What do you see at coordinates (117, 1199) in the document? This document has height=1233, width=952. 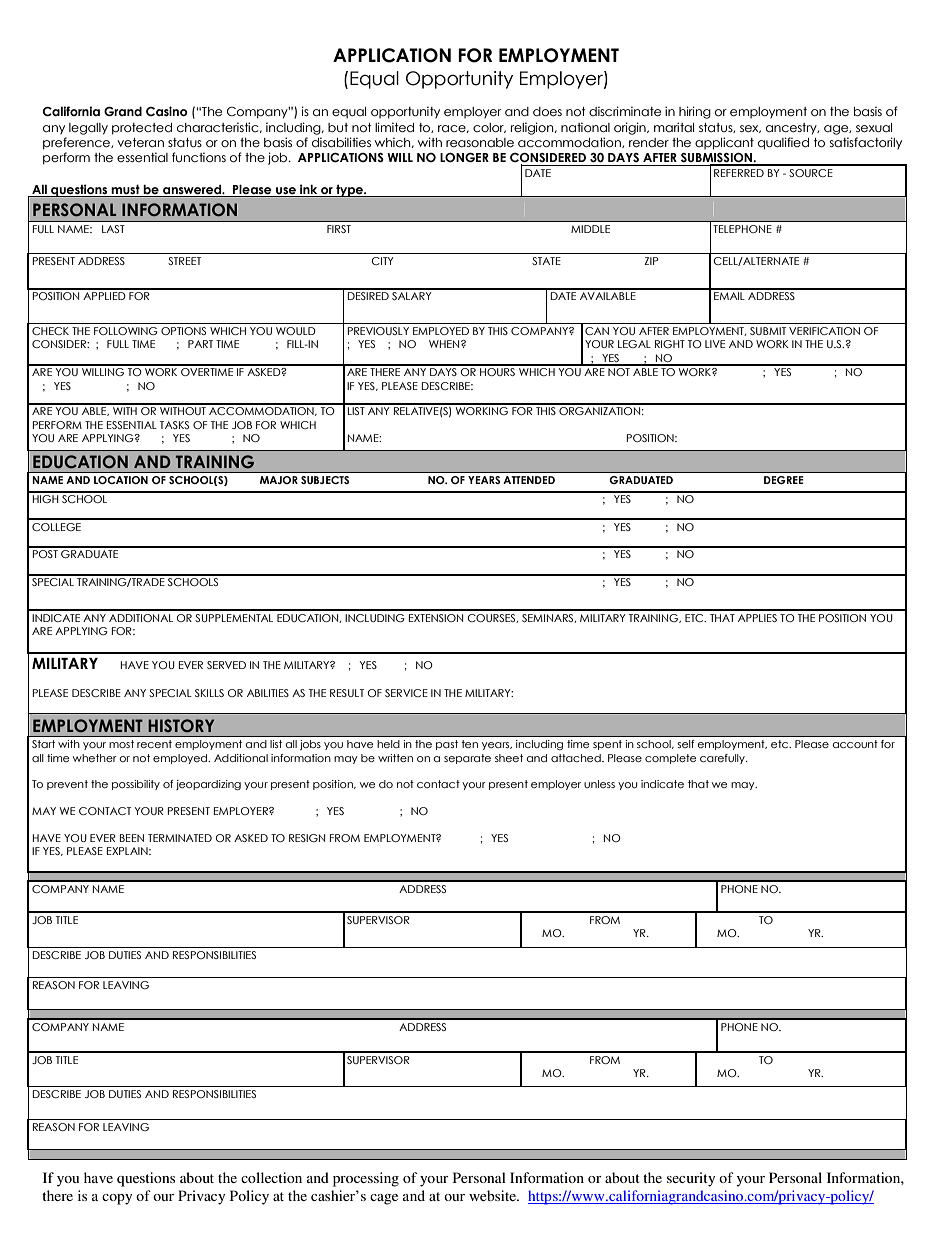 I see `copy` at bounding box center [117, 1199].
